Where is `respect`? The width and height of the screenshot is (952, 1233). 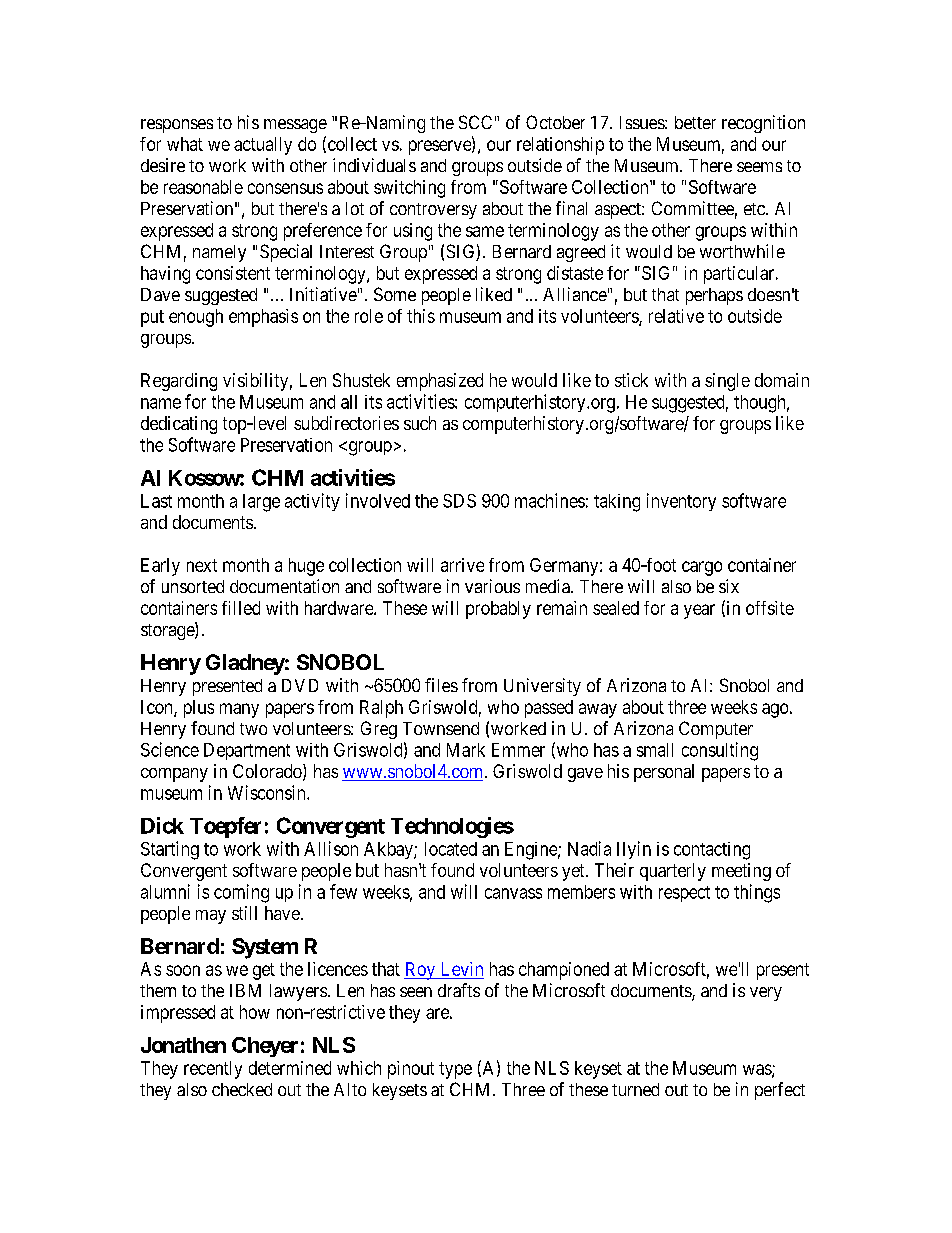 respect is located at coordinates (684, 894).
